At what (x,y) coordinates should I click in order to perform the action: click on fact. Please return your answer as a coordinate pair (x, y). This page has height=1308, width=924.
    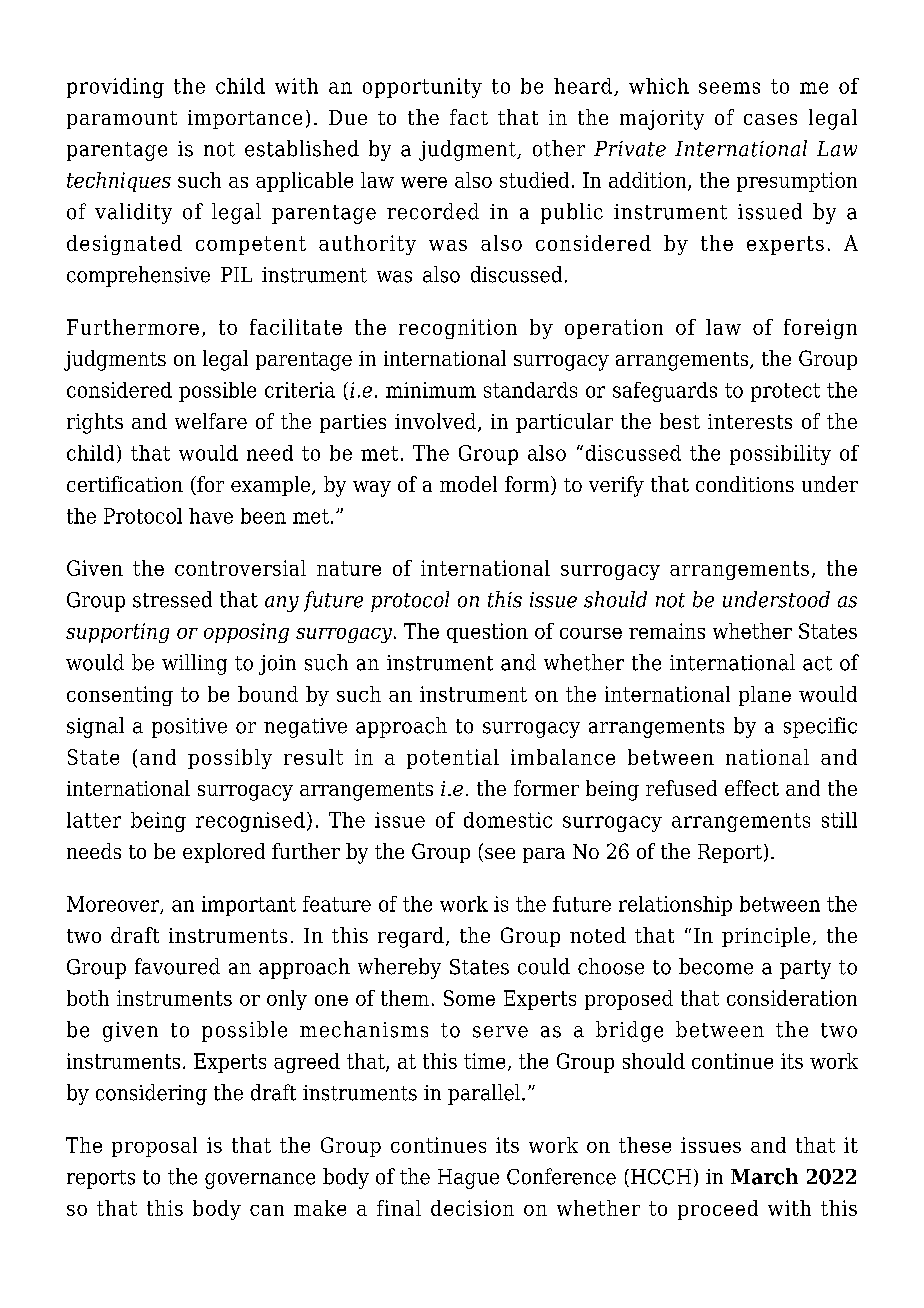
    Looking at the image, I should click on (469, 117).
